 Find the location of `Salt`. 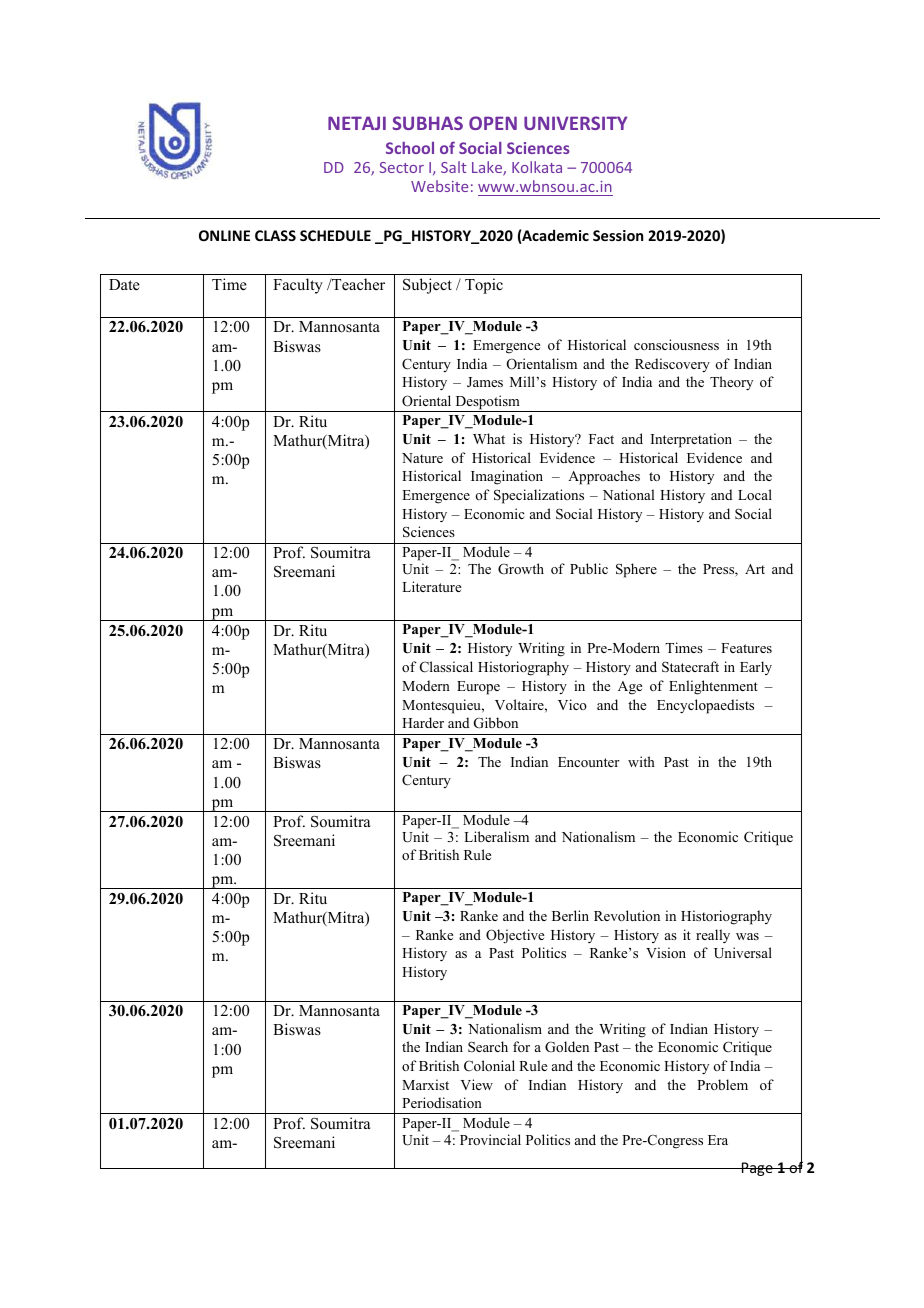

Salt is located at coordinates (453, 167).
